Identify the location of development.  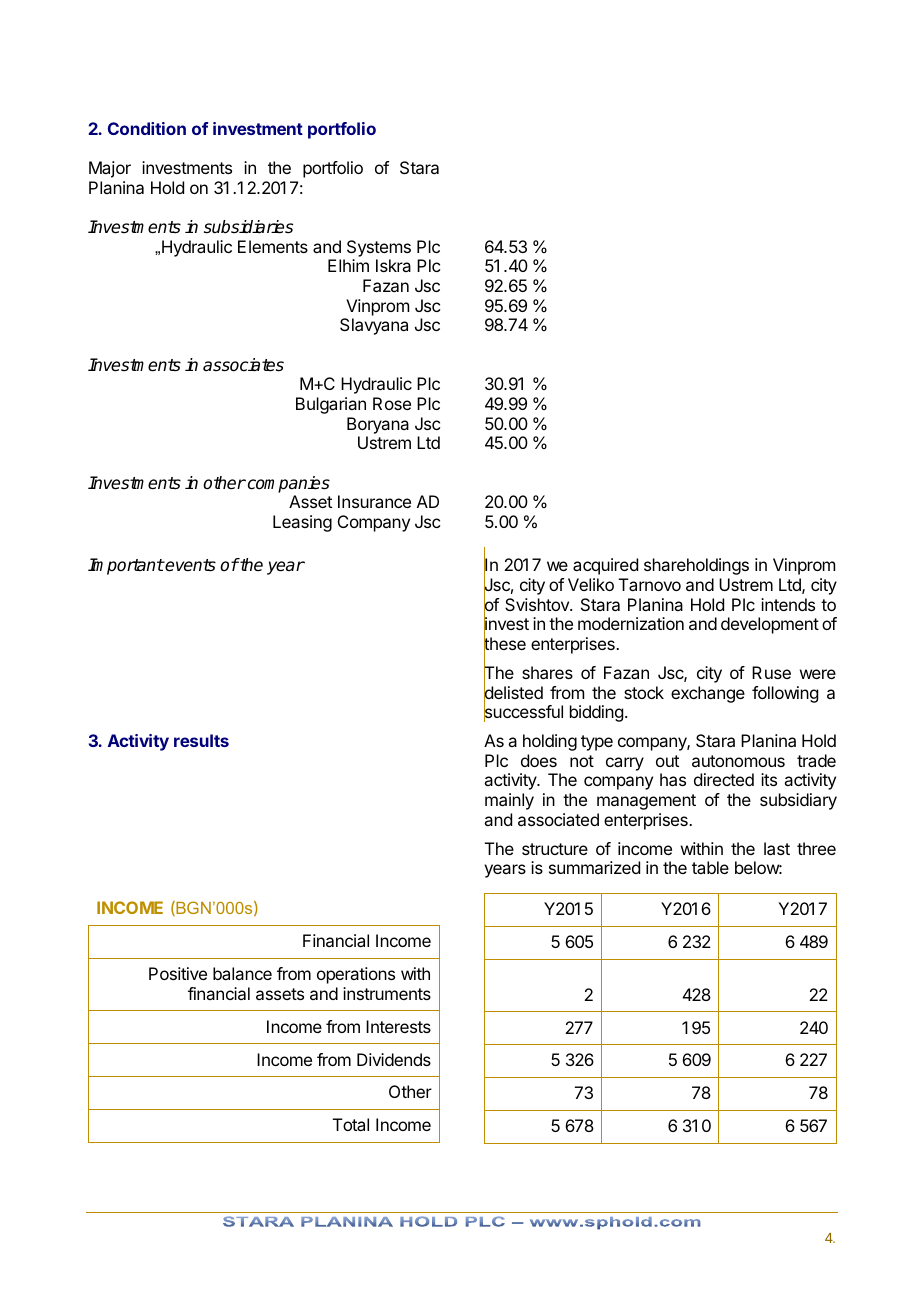
(770, 625).
